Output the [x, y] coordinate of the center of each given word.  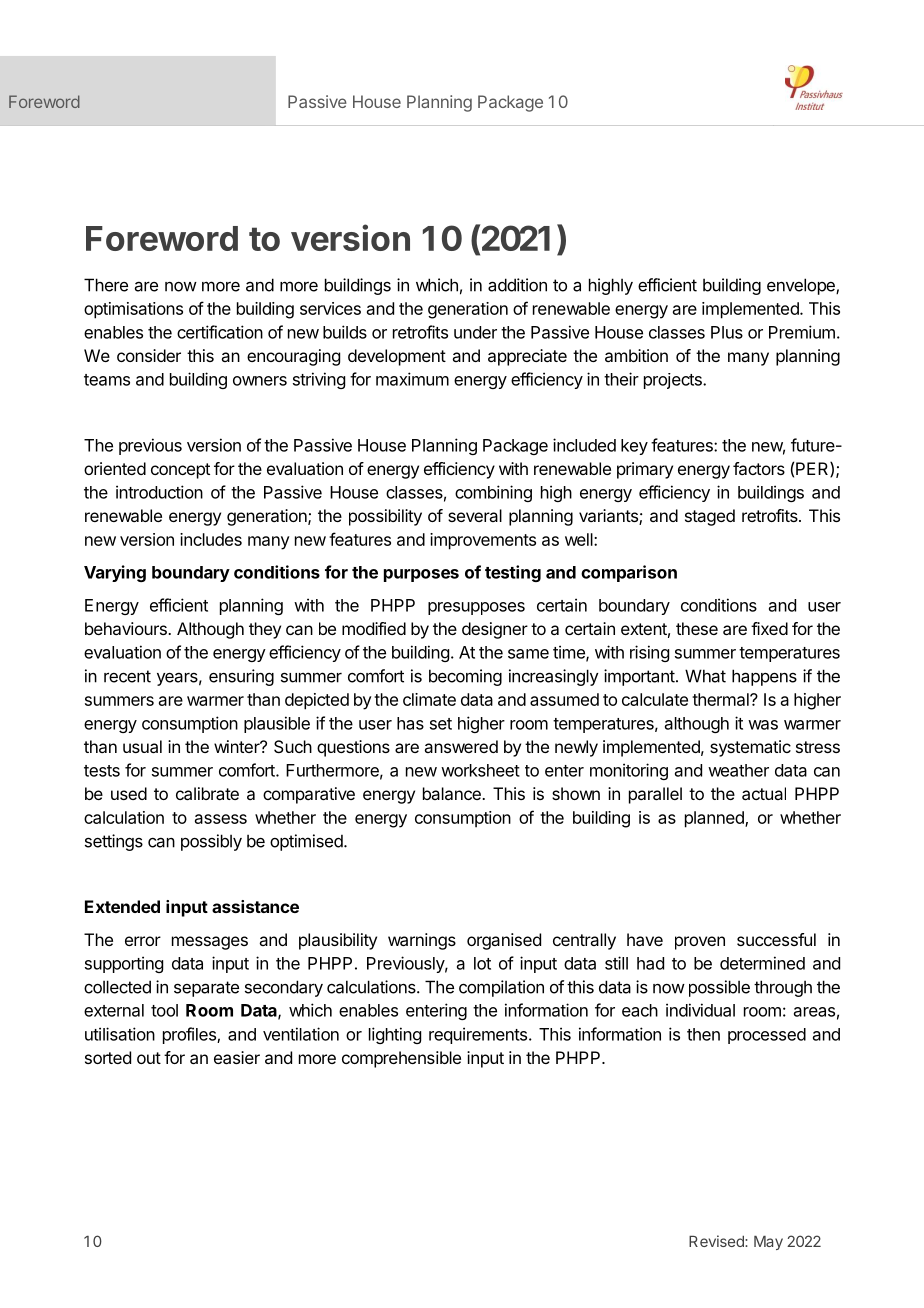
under [475, 332]
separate [206, 989]
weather [738, 770]
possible [719, 988]
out [149, 1058]
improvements [483, 541]
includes [211, 539]
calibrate [207, 793]
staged [710, 517]
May [768, 1243]
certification [220, 332]
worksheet [480, 770]
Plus [727, 332]
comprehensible [401, 1059]
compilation [501, 988]
